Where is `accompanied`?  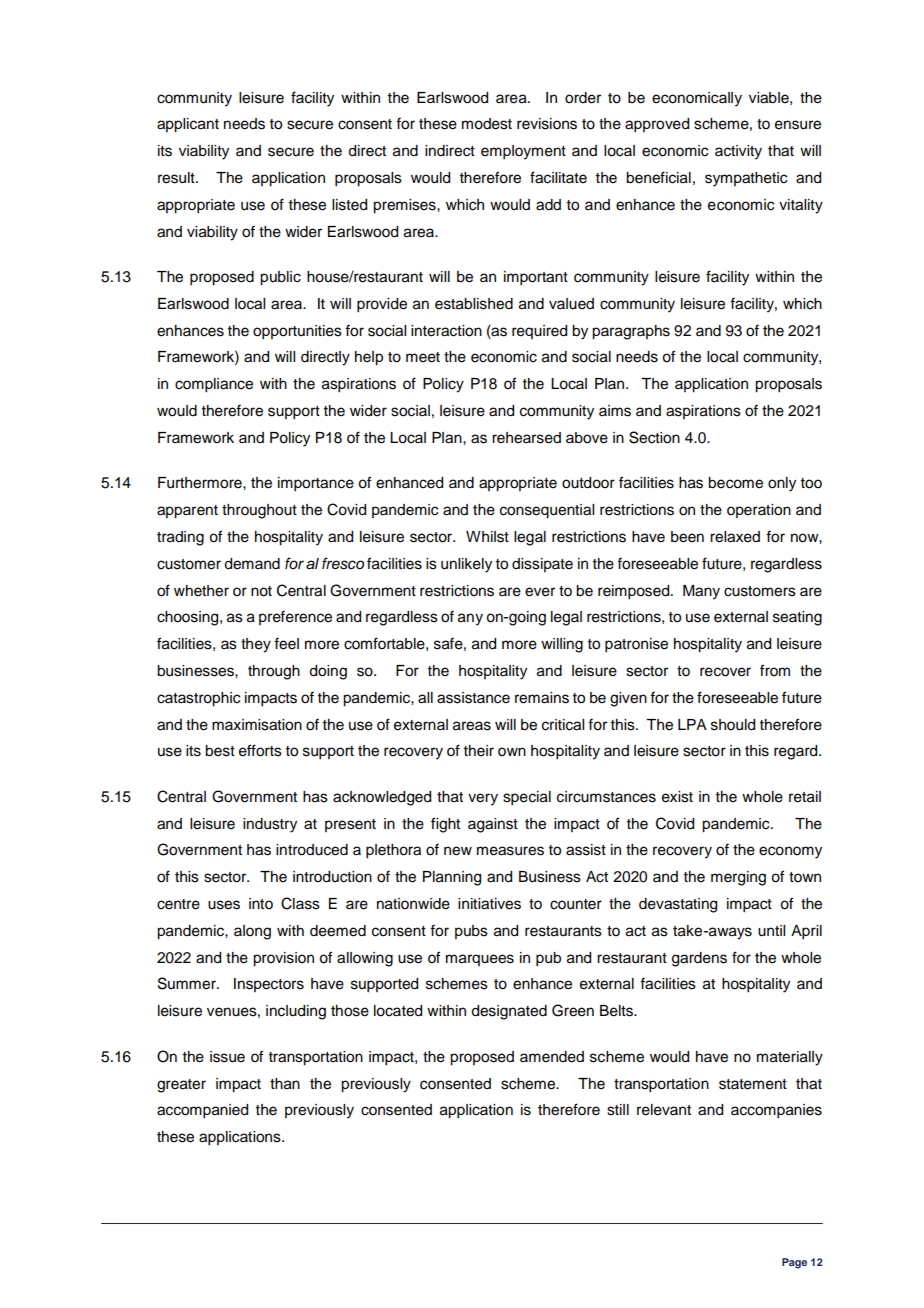 accompanied is located at coordinates (202, 1111).
